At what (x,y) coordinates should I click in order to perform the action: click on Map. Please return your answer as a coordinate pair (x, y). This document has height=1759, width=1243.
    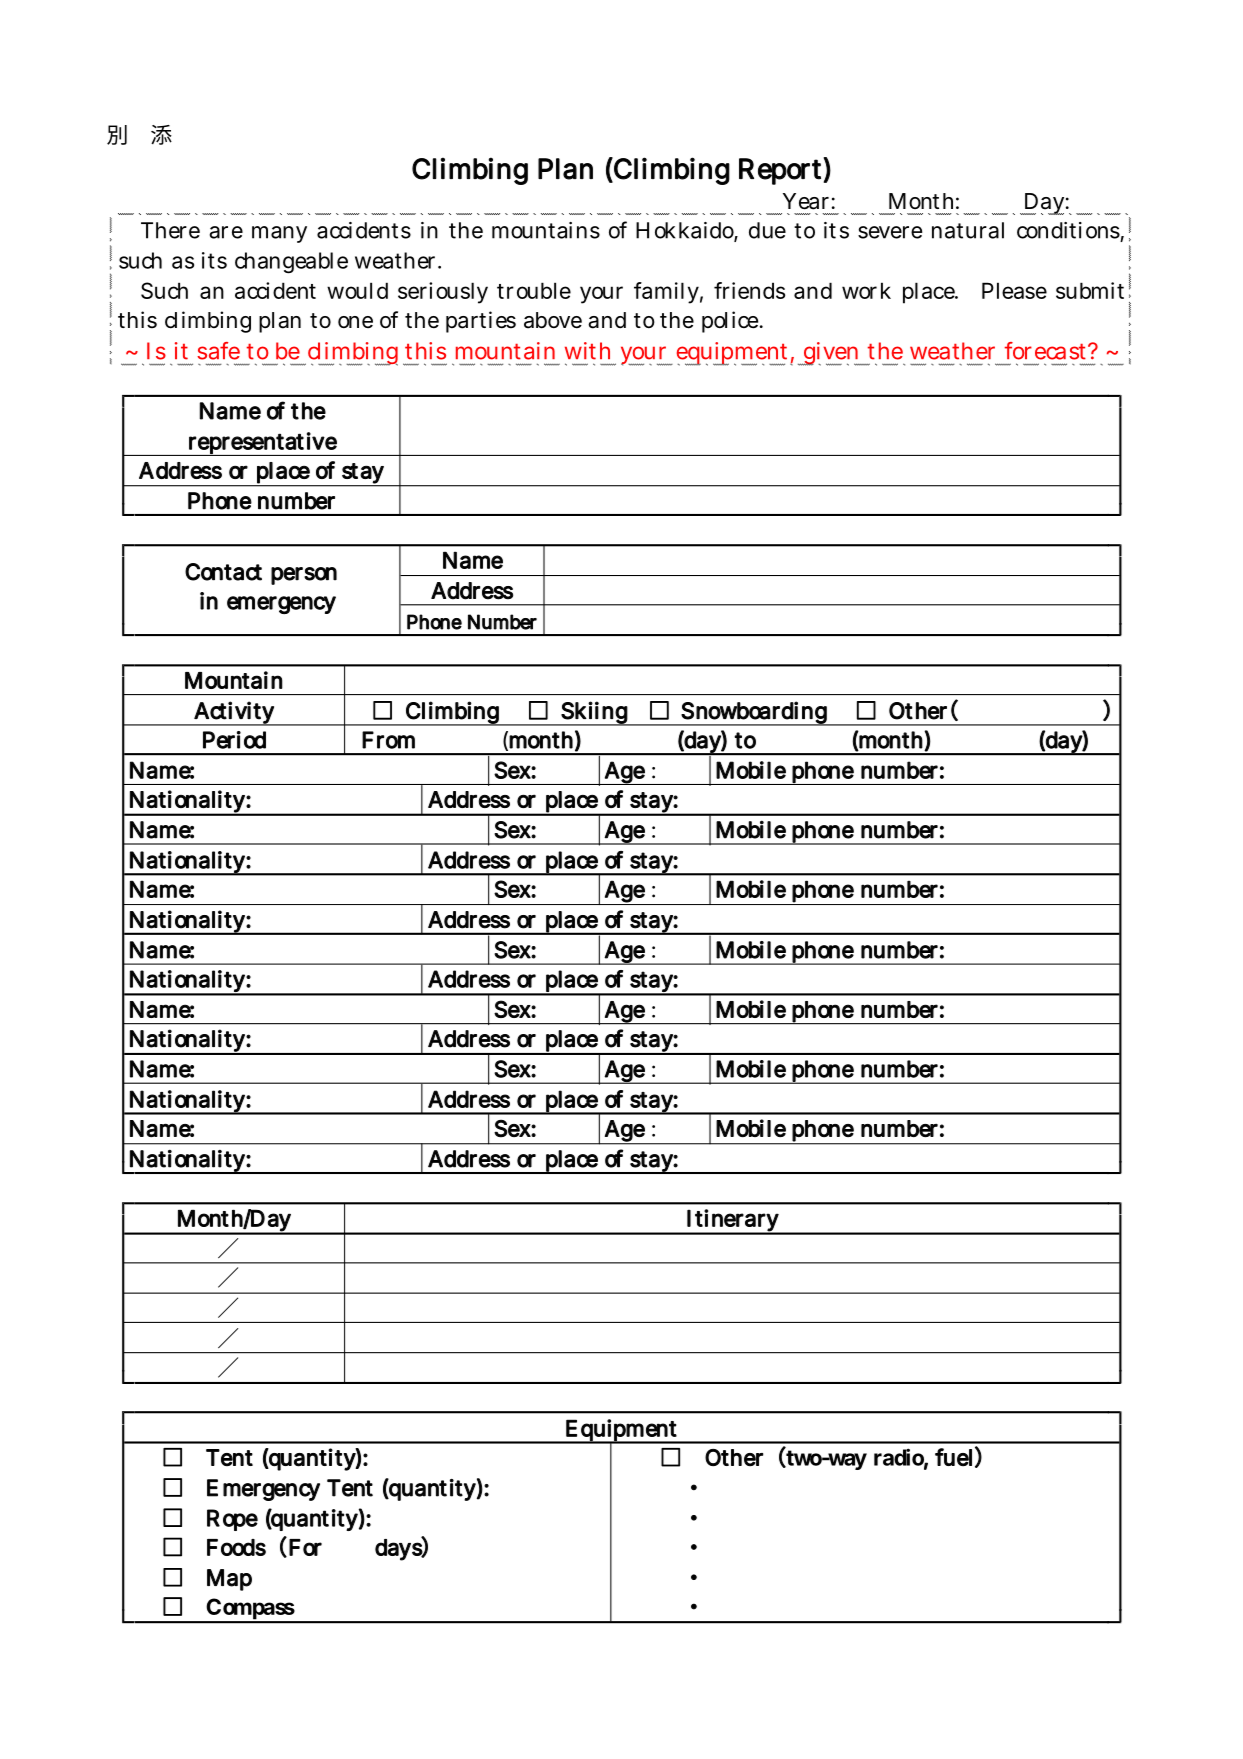
    Looking at the image, I should click on (229, 1580).
